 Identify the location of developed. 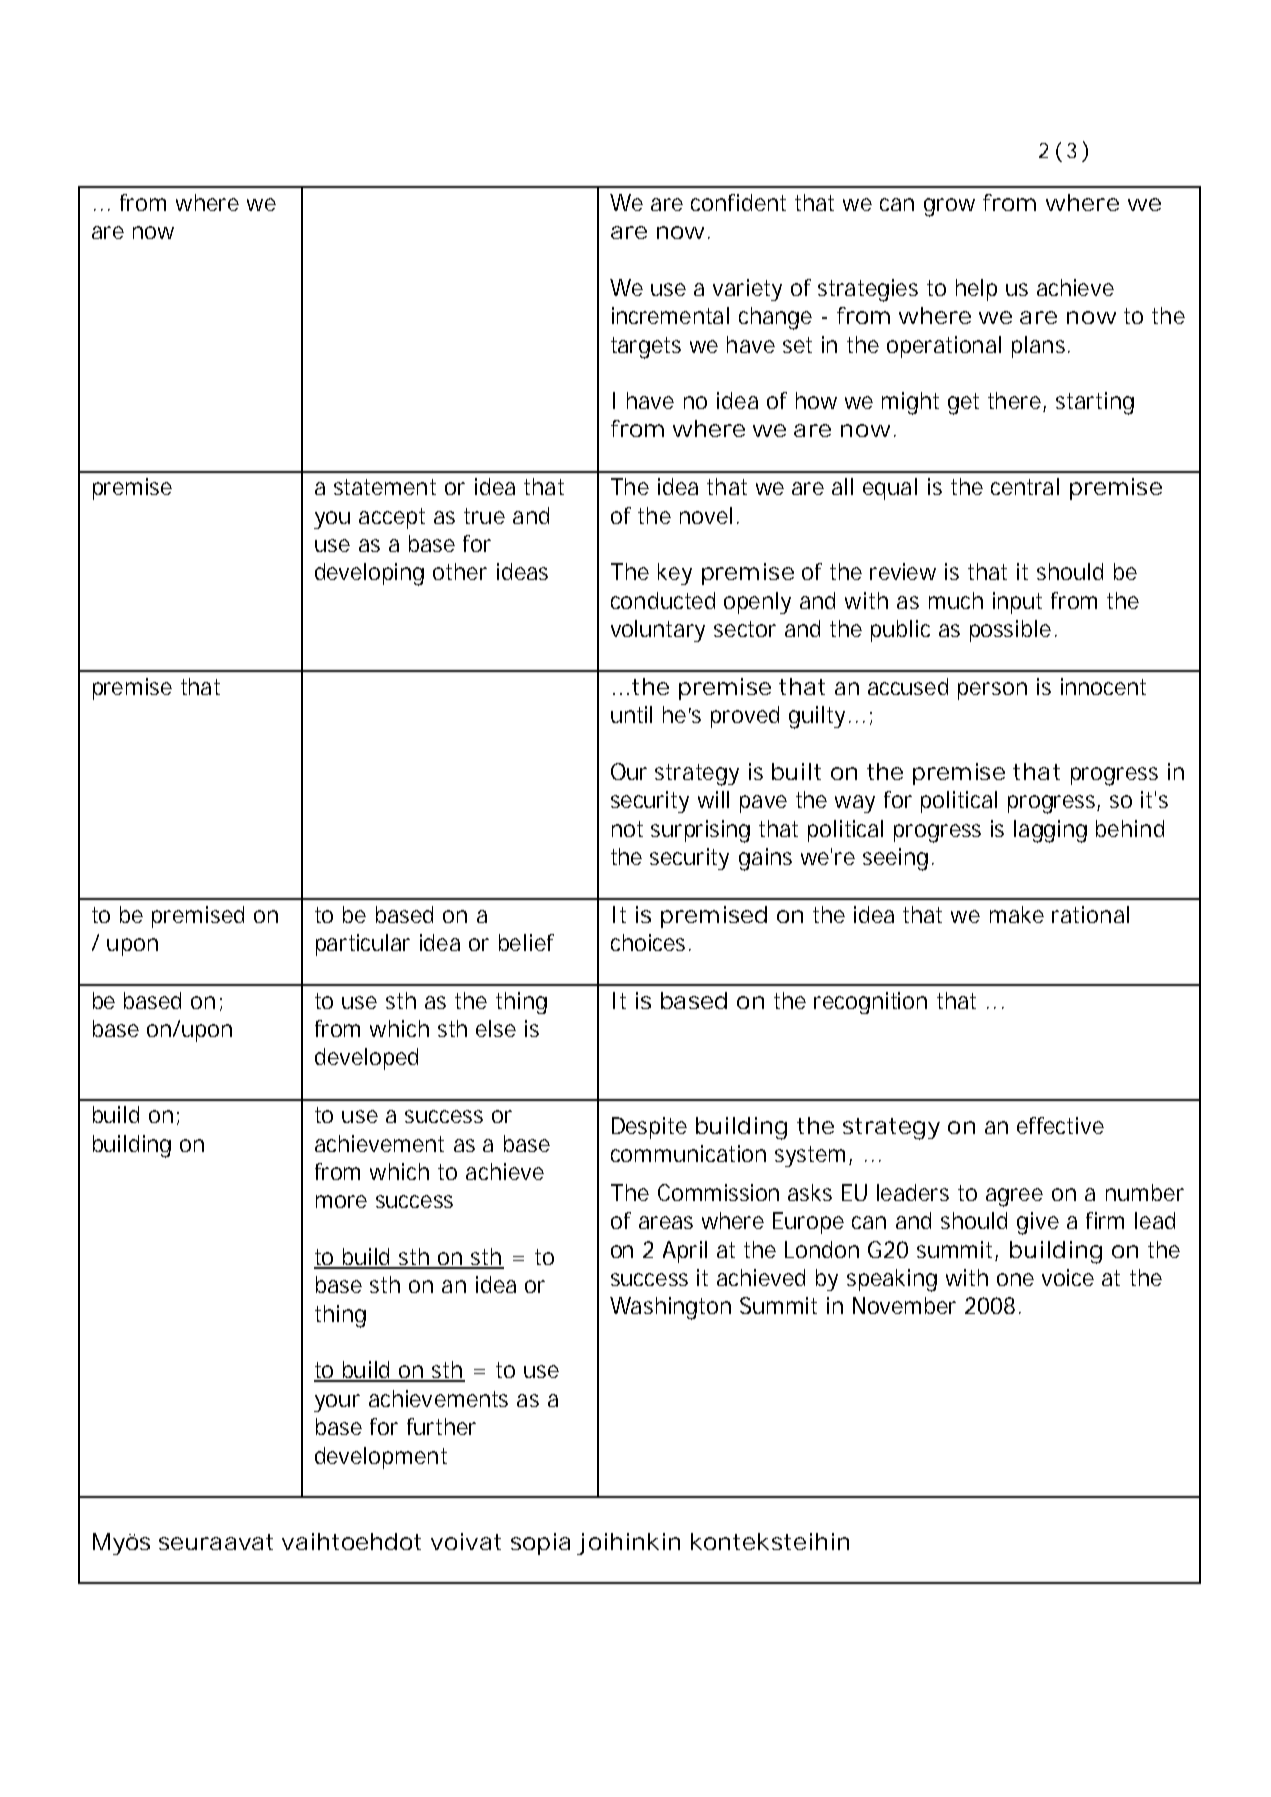
(366, 1059).
